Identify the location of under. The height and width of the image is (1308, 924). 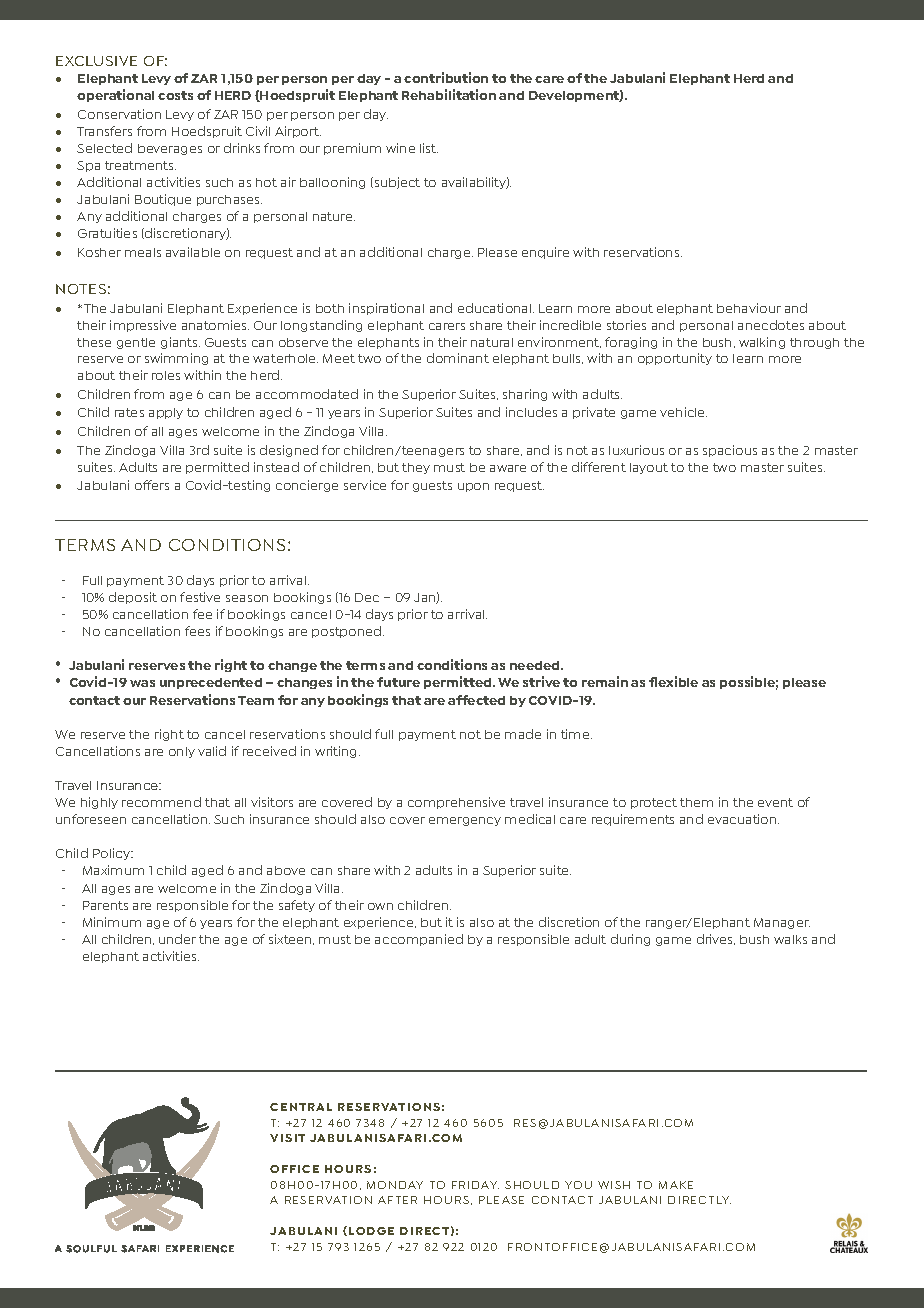
(177, 939).
